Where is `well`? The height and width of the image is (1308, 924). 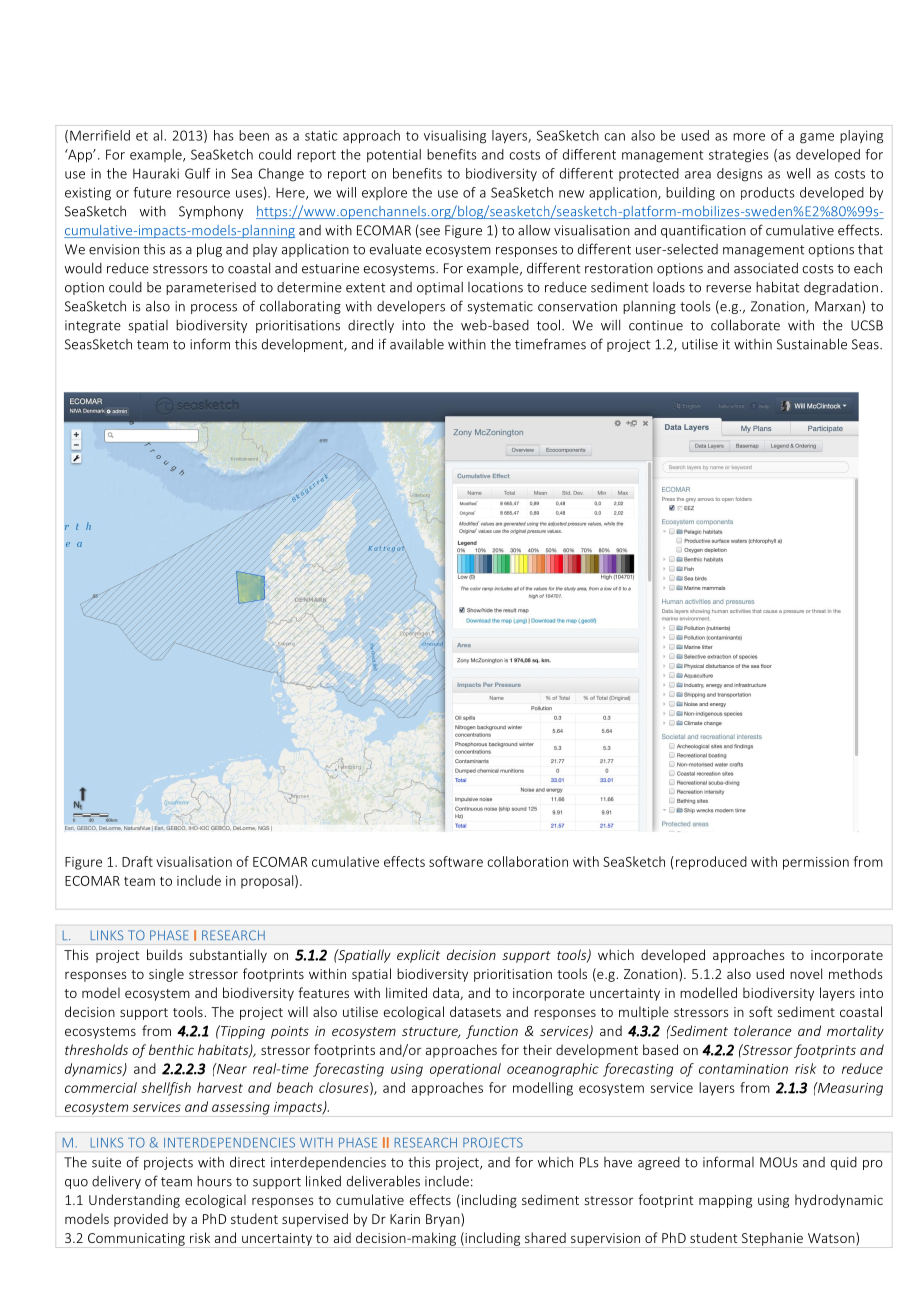 well is located at coordinates (798, 173).
